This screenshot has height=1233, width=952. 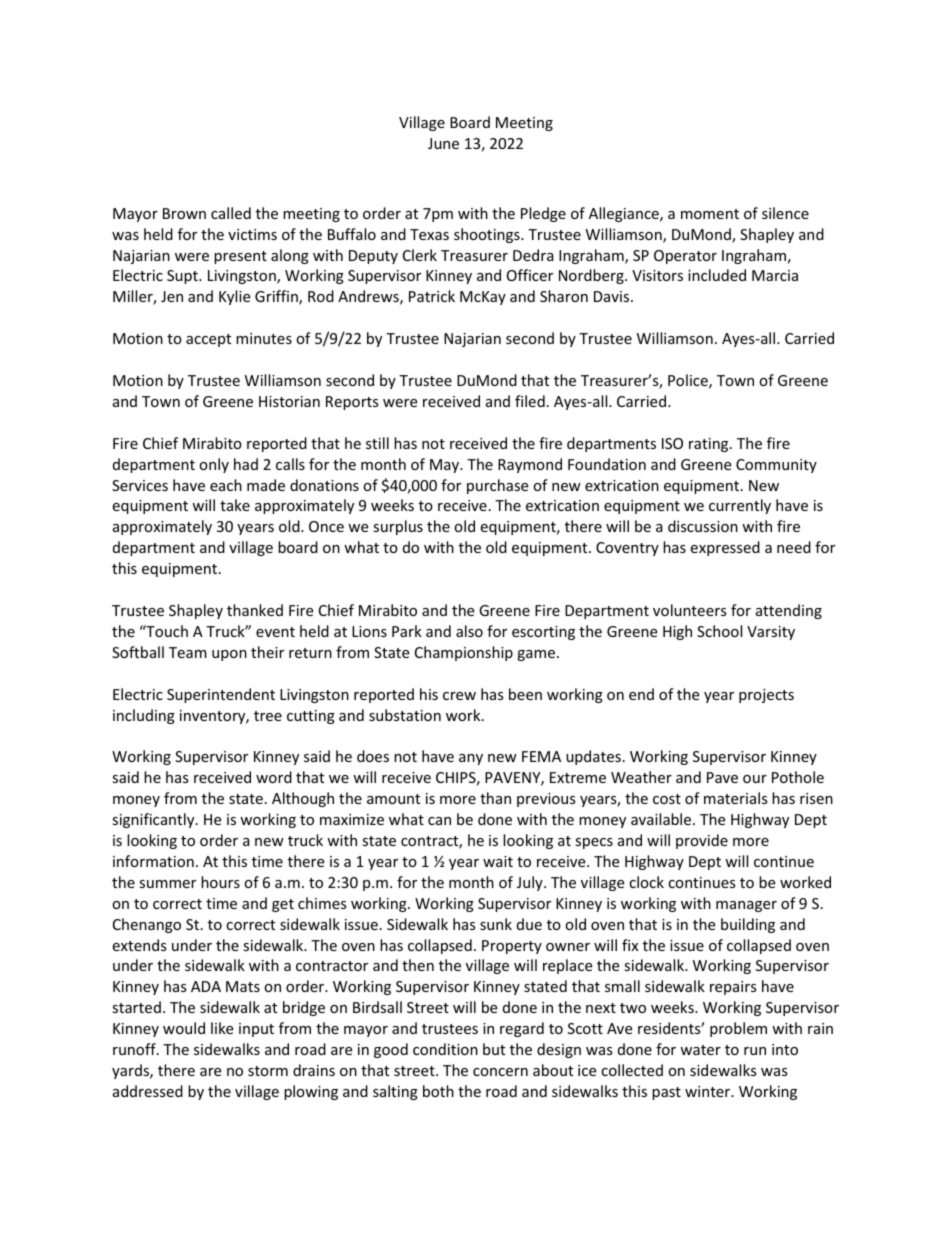 What do you see at coordinates (220, 882) in the screenshot?
I see `hours` at bounding box center [220, 882].
